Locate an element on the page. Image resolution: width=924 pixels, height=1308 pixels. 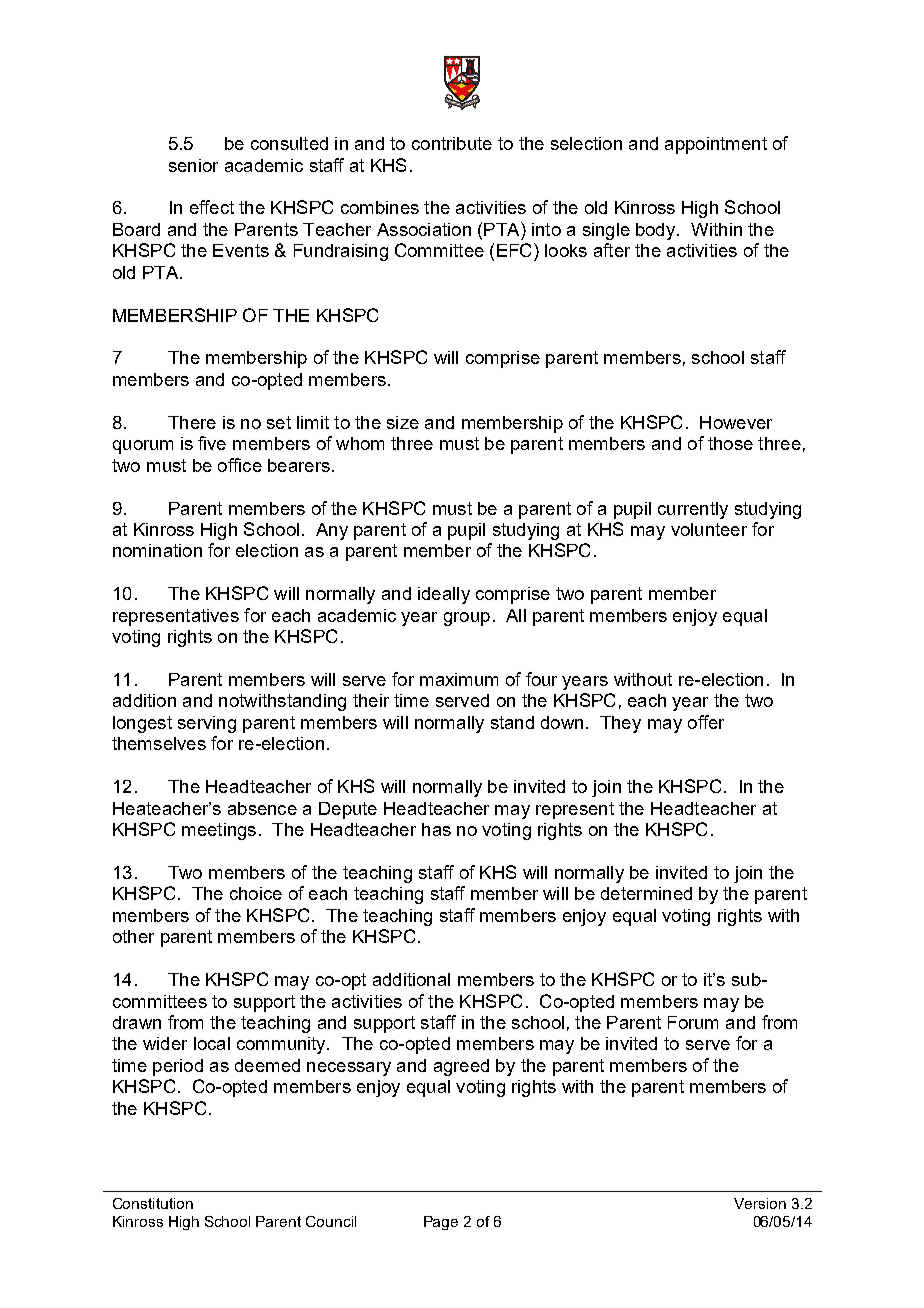
size is located at coordinates (403, 422).
